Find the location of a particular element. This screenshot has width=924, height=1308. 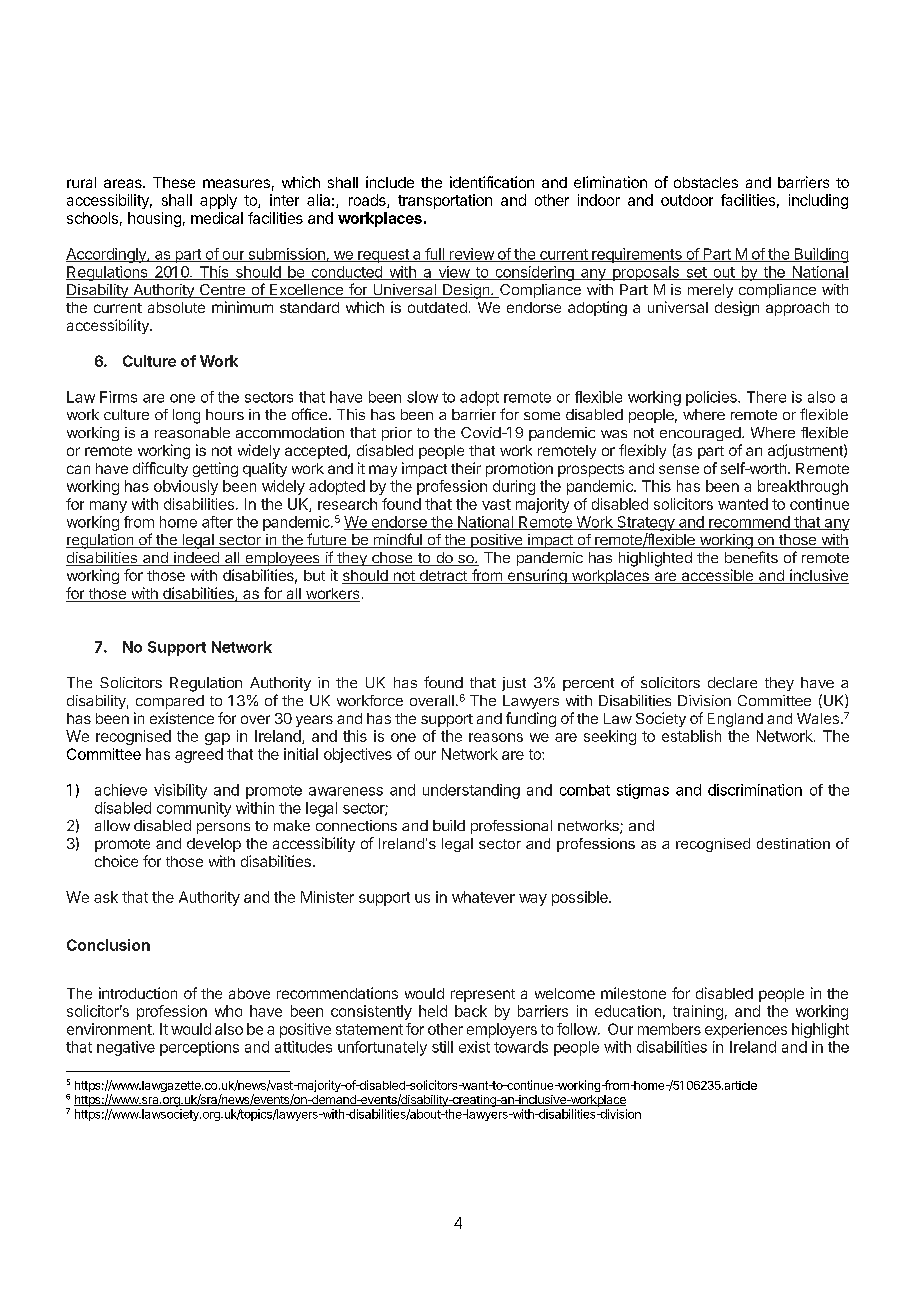

reasons is located at coordinates (496, 737).
